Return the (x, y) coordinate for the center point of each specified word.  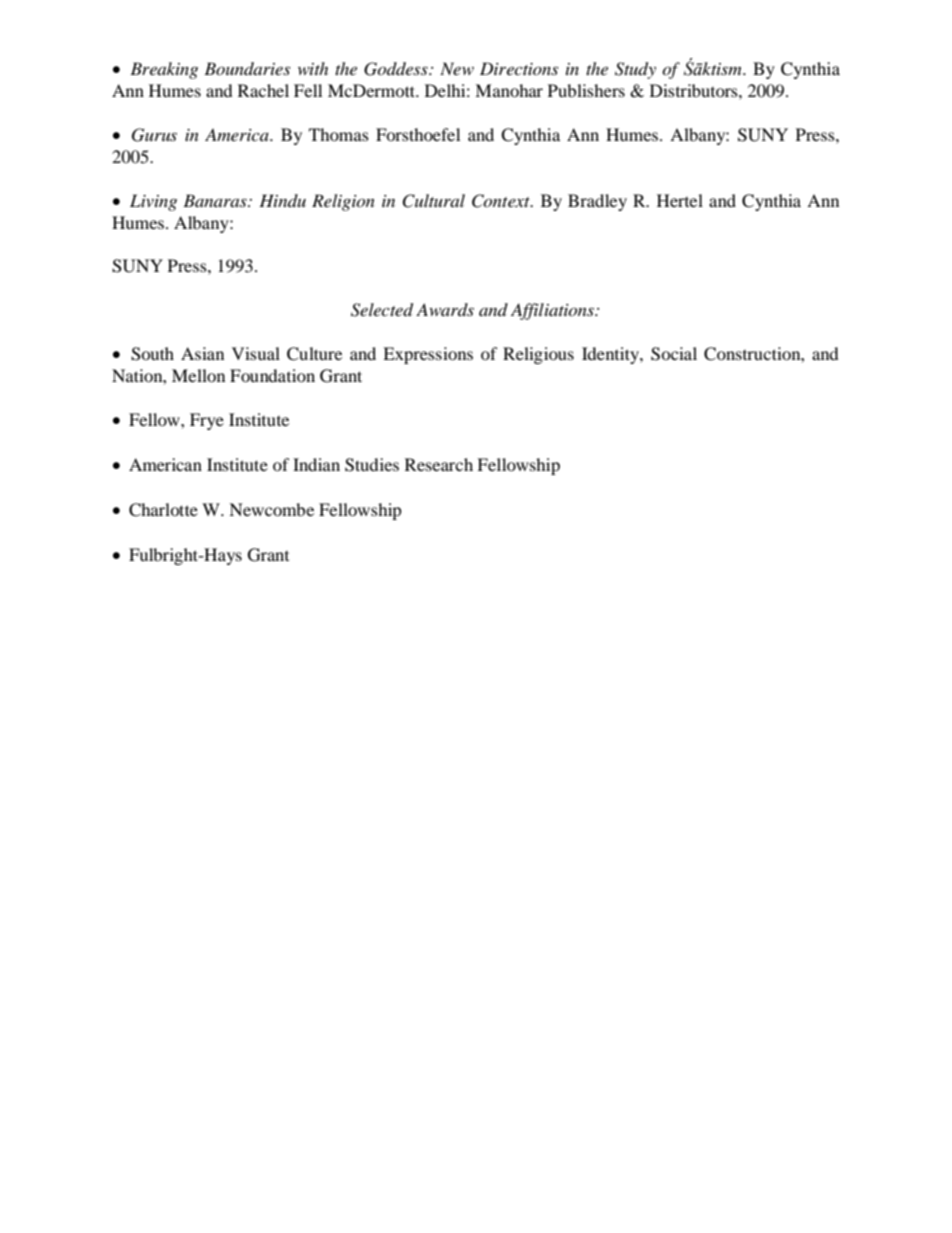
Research (439, 464)
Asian (202, 353)
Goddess (397, 69)
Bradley (597, 202)
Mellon (198, 375)
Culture (314, 354)
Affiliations (554, 311)
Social (674, 354)
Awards (445, 309)
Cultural (433, 201)
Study (635, 70)
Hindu (282, 200)
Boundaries (247, 68)
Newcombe (271, 509)
